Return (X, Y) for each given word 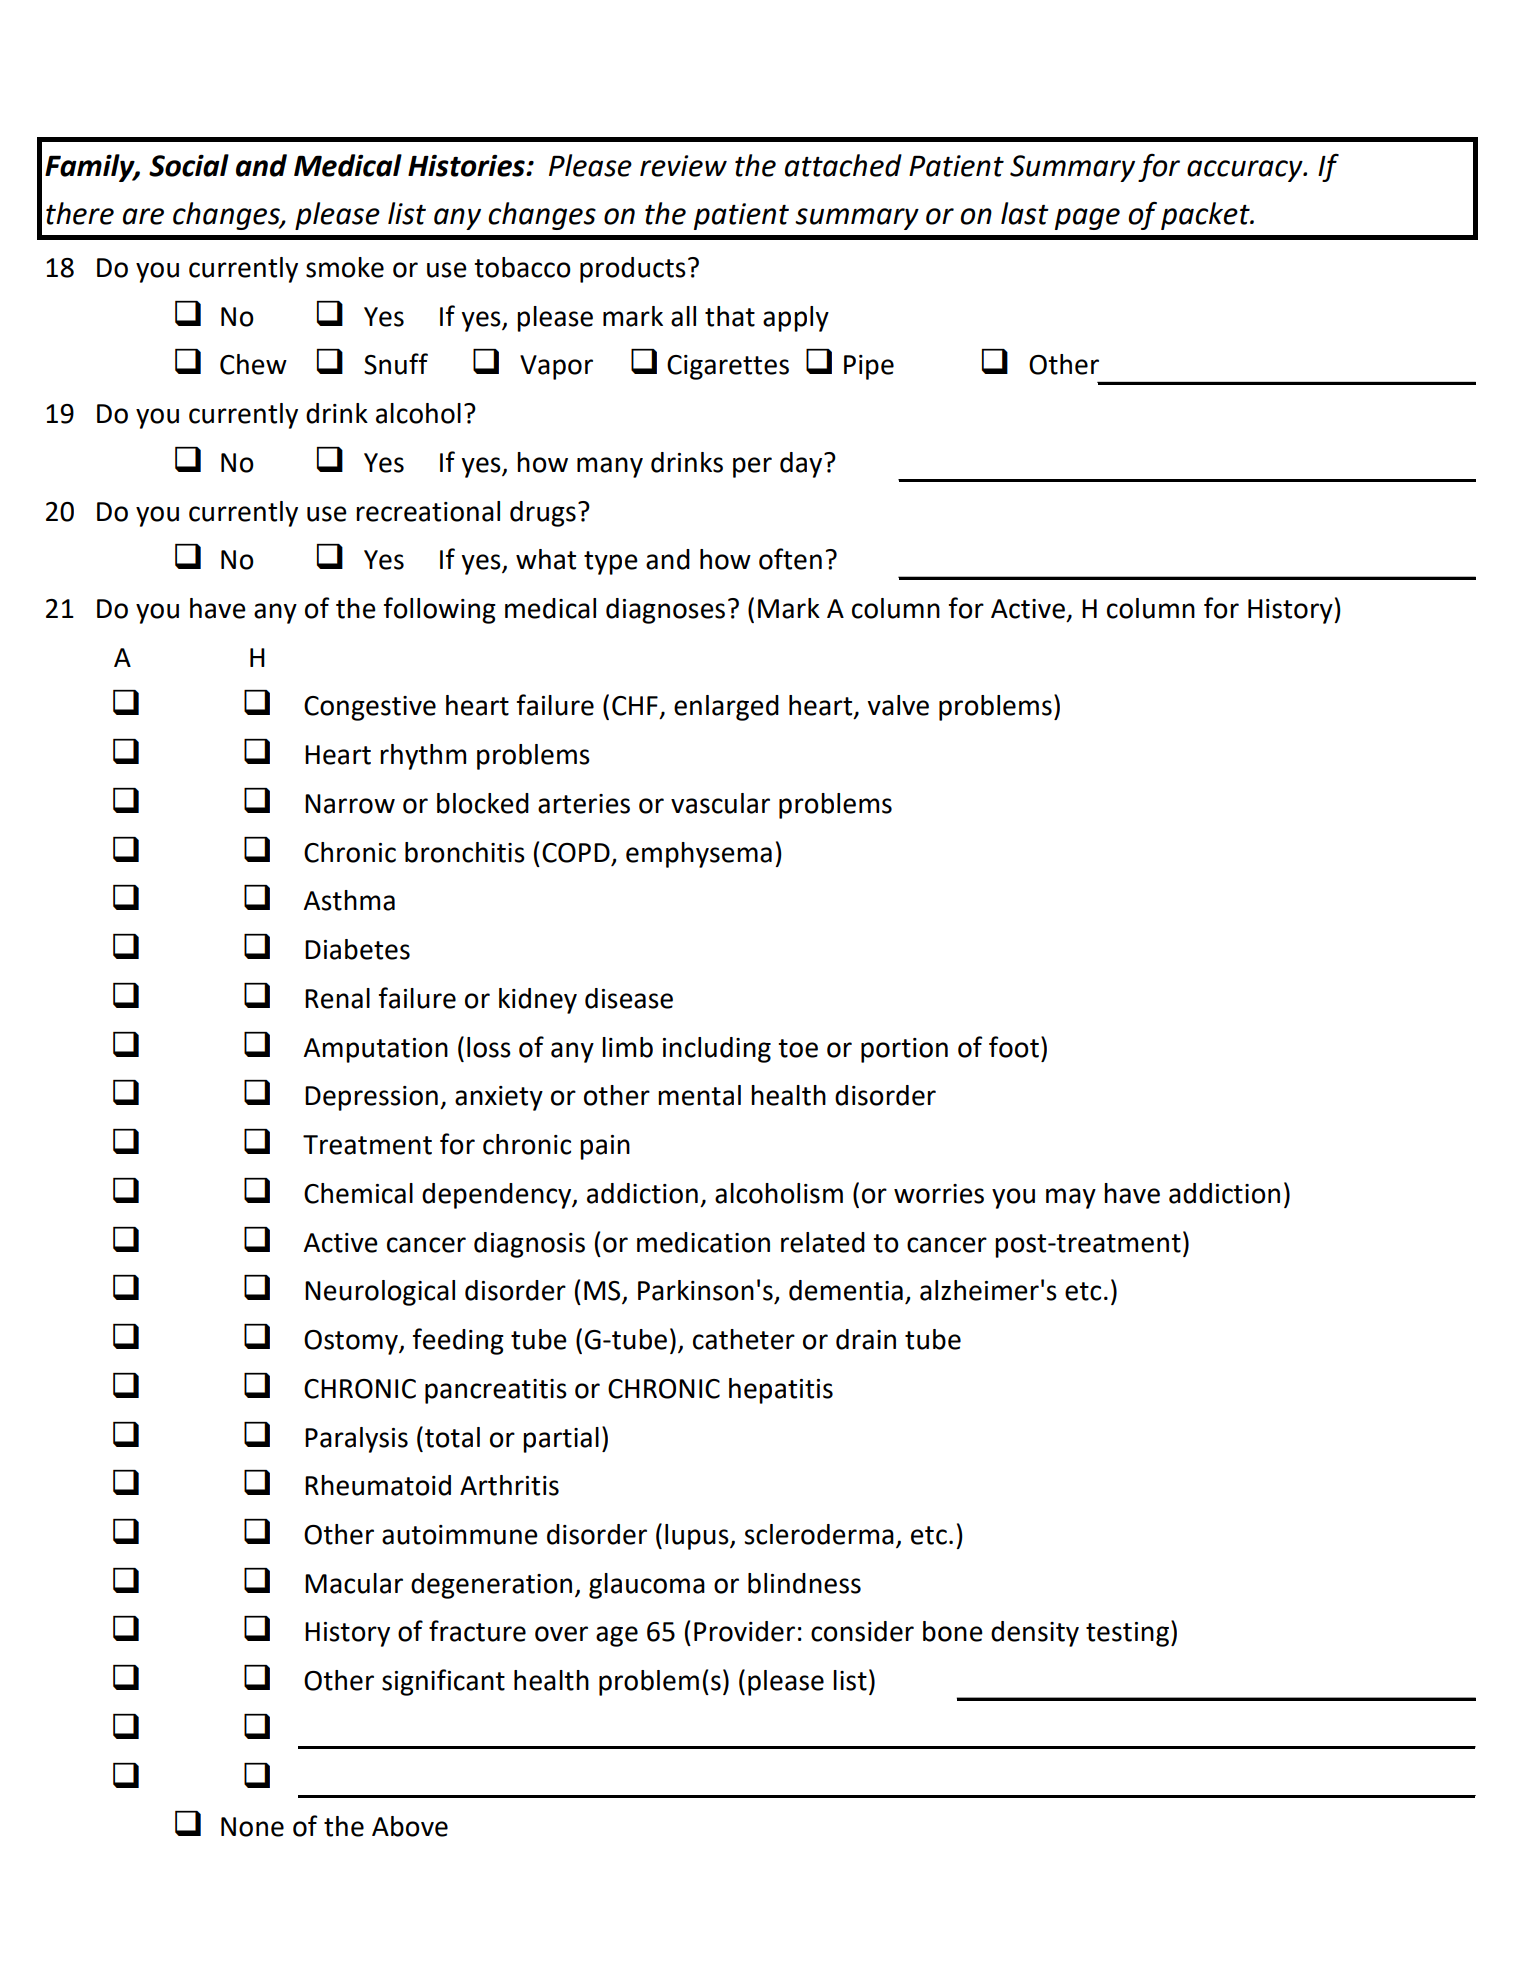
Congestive (370, 708)
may (1071, 1198)
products (633, 270)
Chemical (358, 1193)
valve (898, 705)
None (252, 1827)
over (561, 1634)
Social (189, 165)
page (1087, 219)
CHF (635, 706)
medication (703, 1242)
